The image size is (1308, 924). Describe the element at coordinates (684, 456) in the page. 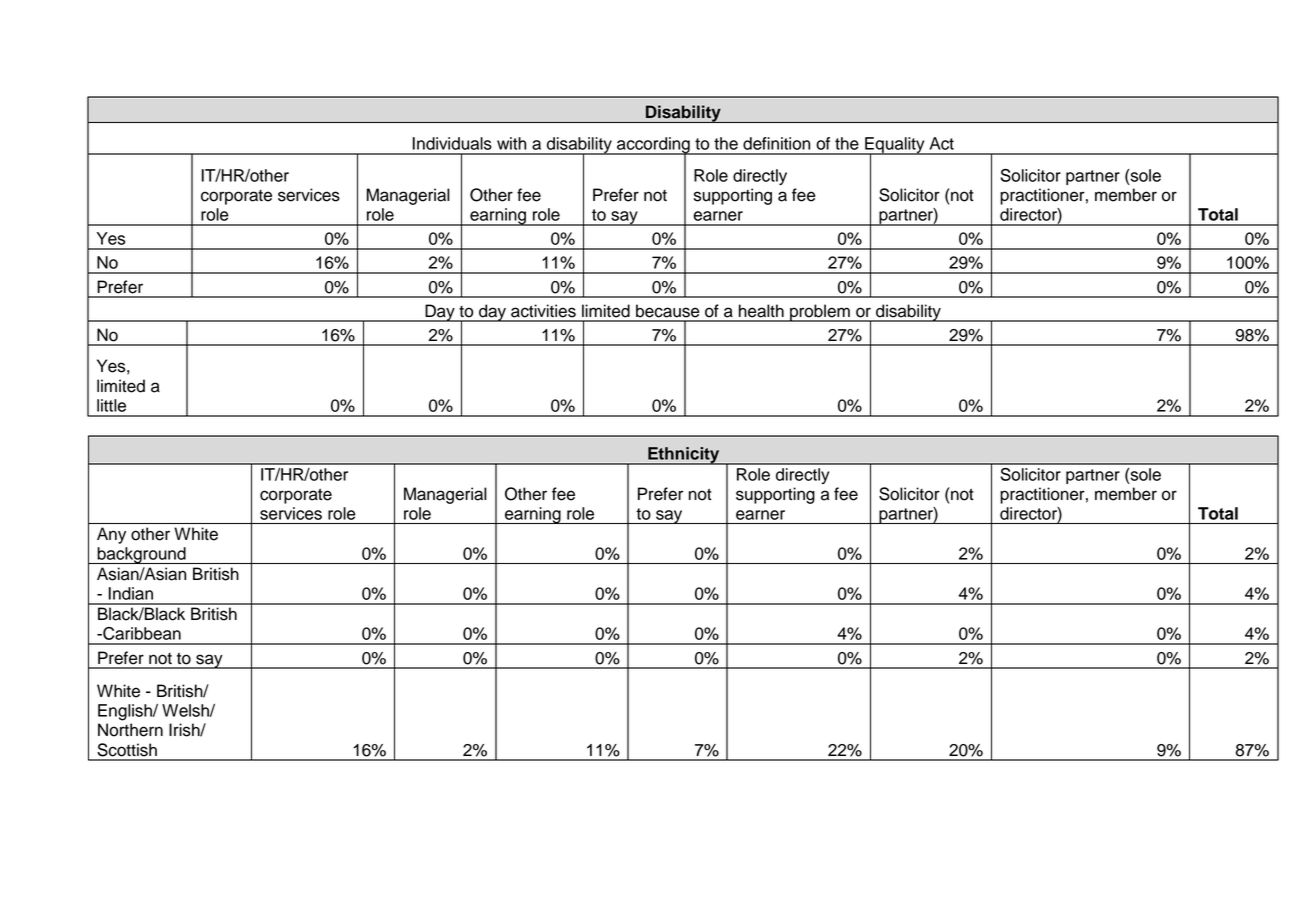

I see `Ethnicity` at that location.
